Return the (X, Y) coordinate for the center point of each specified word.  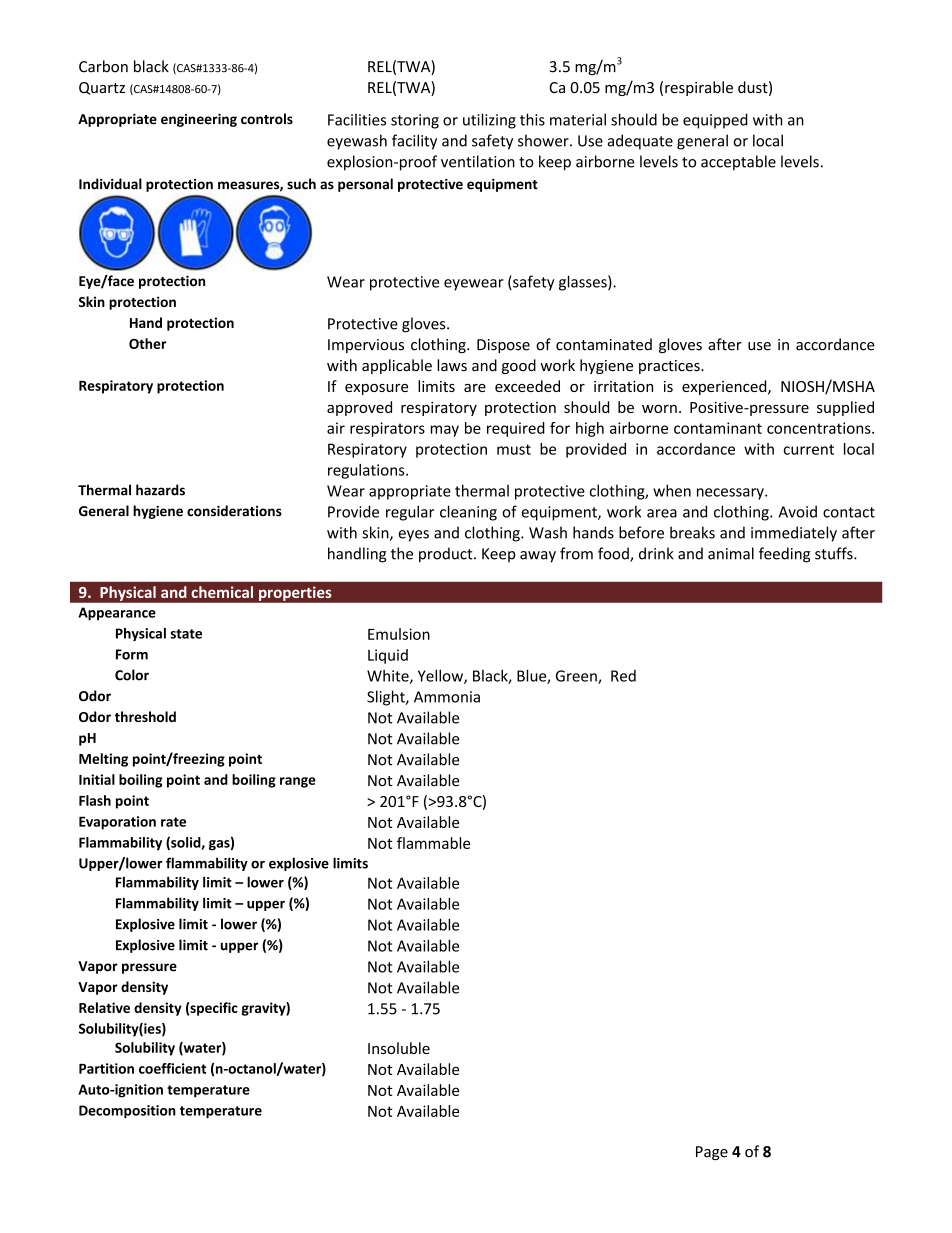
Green (577, 677)
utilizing (489, 121)
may (445, 431)
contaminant (718, 428)
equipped (715, 121)
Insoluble (399, 1048)
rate (173, 822)
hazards (160, 490)
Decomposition (127, 1112)
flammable (433, 843)
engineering (199, 120)
